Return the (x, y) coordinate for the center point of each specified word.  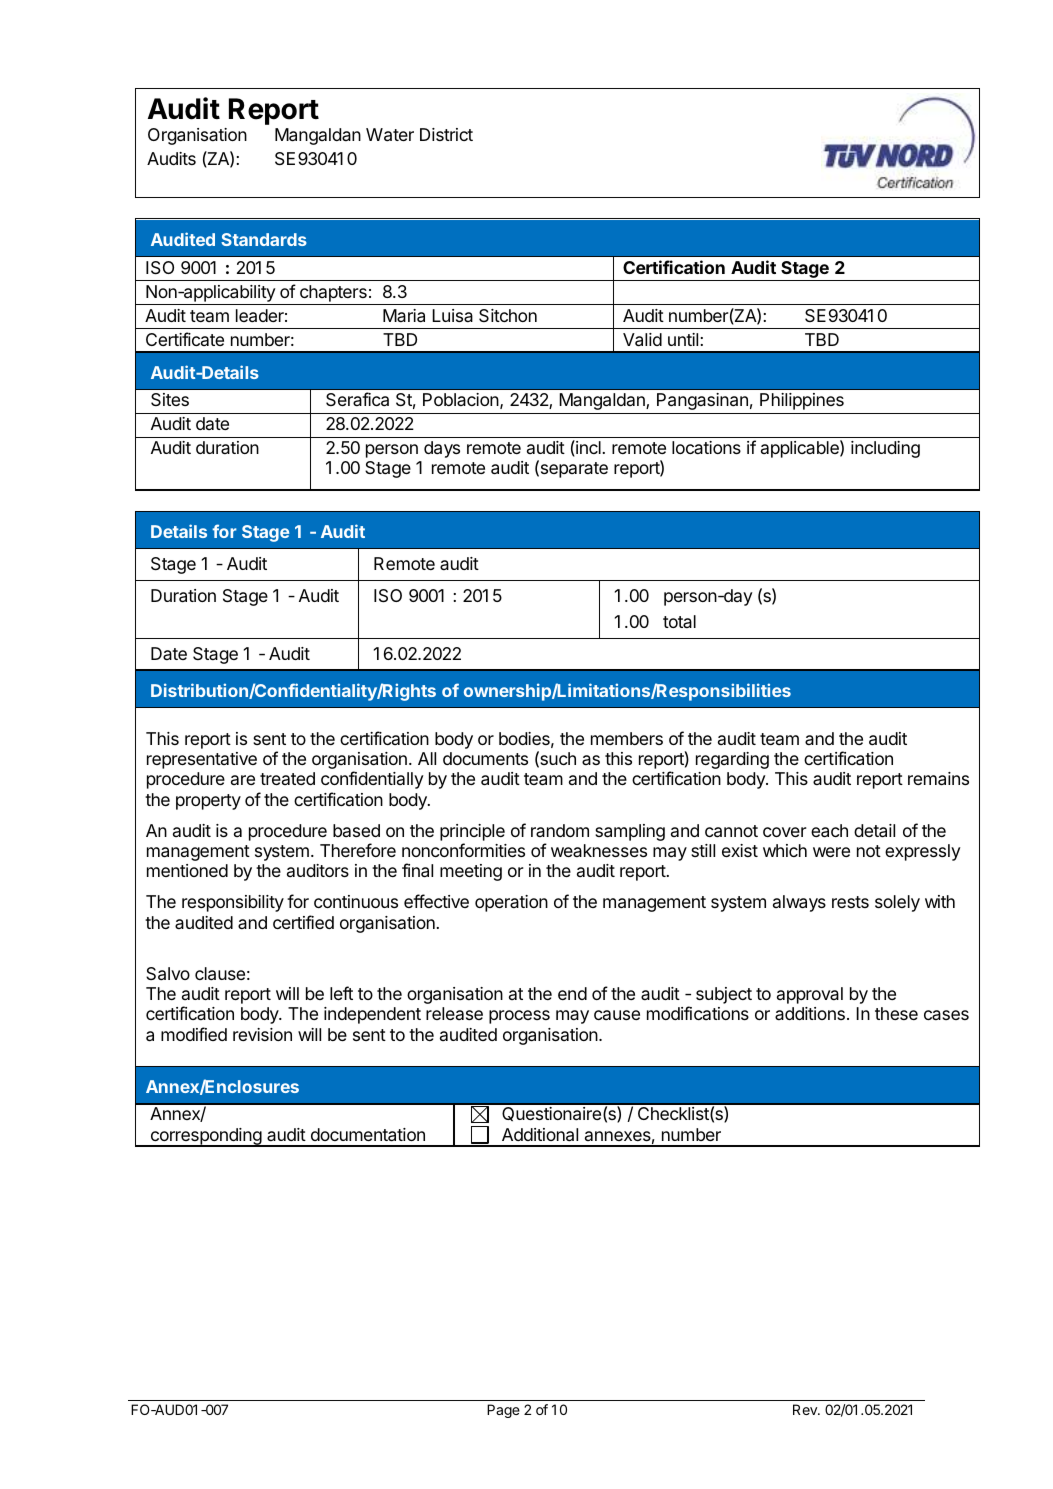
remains (938, 779)
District (446, 134)
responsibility (233, 903)
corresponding (205, 1137)
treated (287, 778)
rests (850, 902)
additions (810, 1013)
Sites (170, 399)
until (684, 339)
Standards (264, 239)
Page (503, 1411)
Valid (642, 340)
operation (511, 903)
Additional (540, 1135)
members (627, 738)
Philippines (802, 401)
